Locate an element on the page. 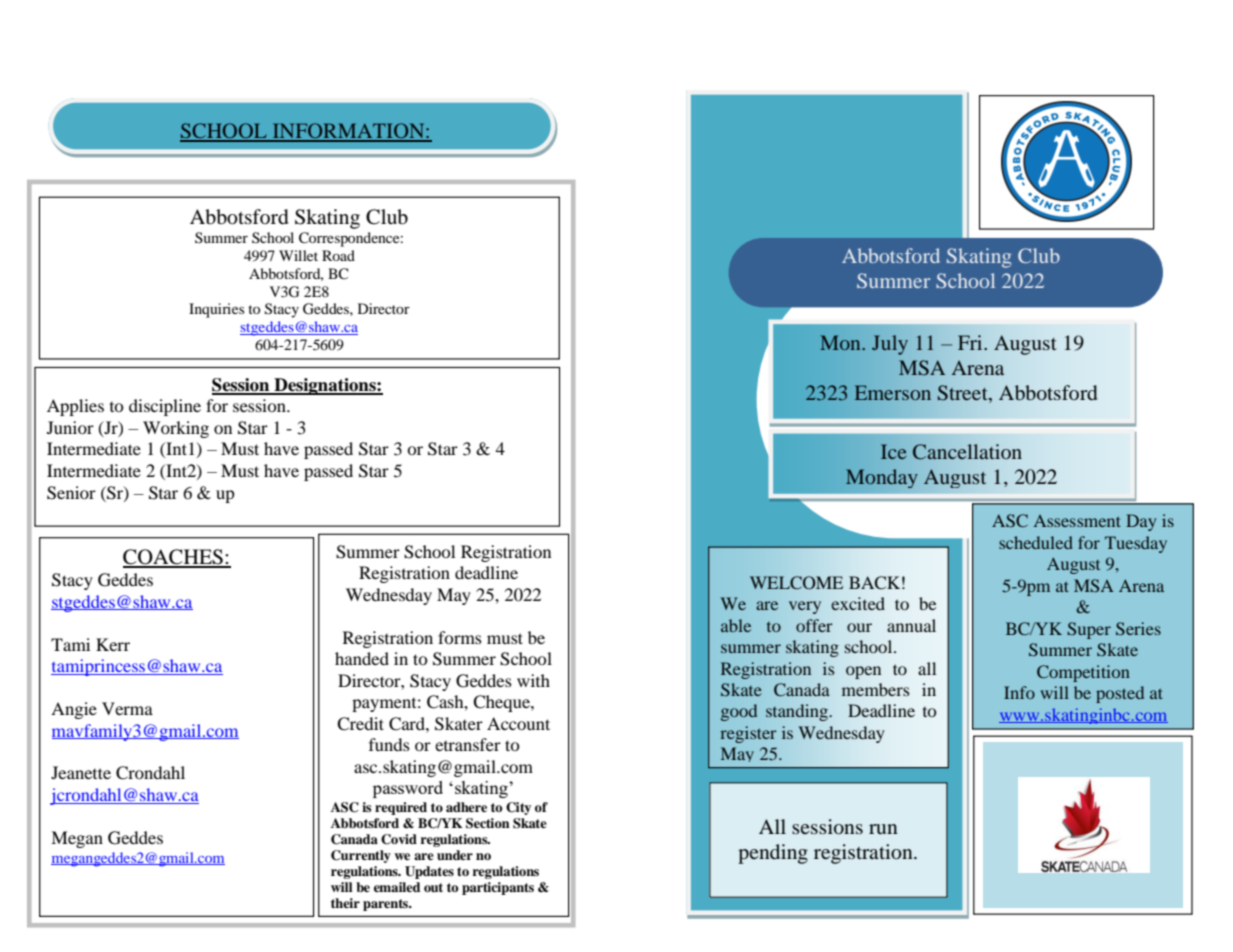 The height and width of the document is (952, 1233). run is located at coordinates (883, 829).
